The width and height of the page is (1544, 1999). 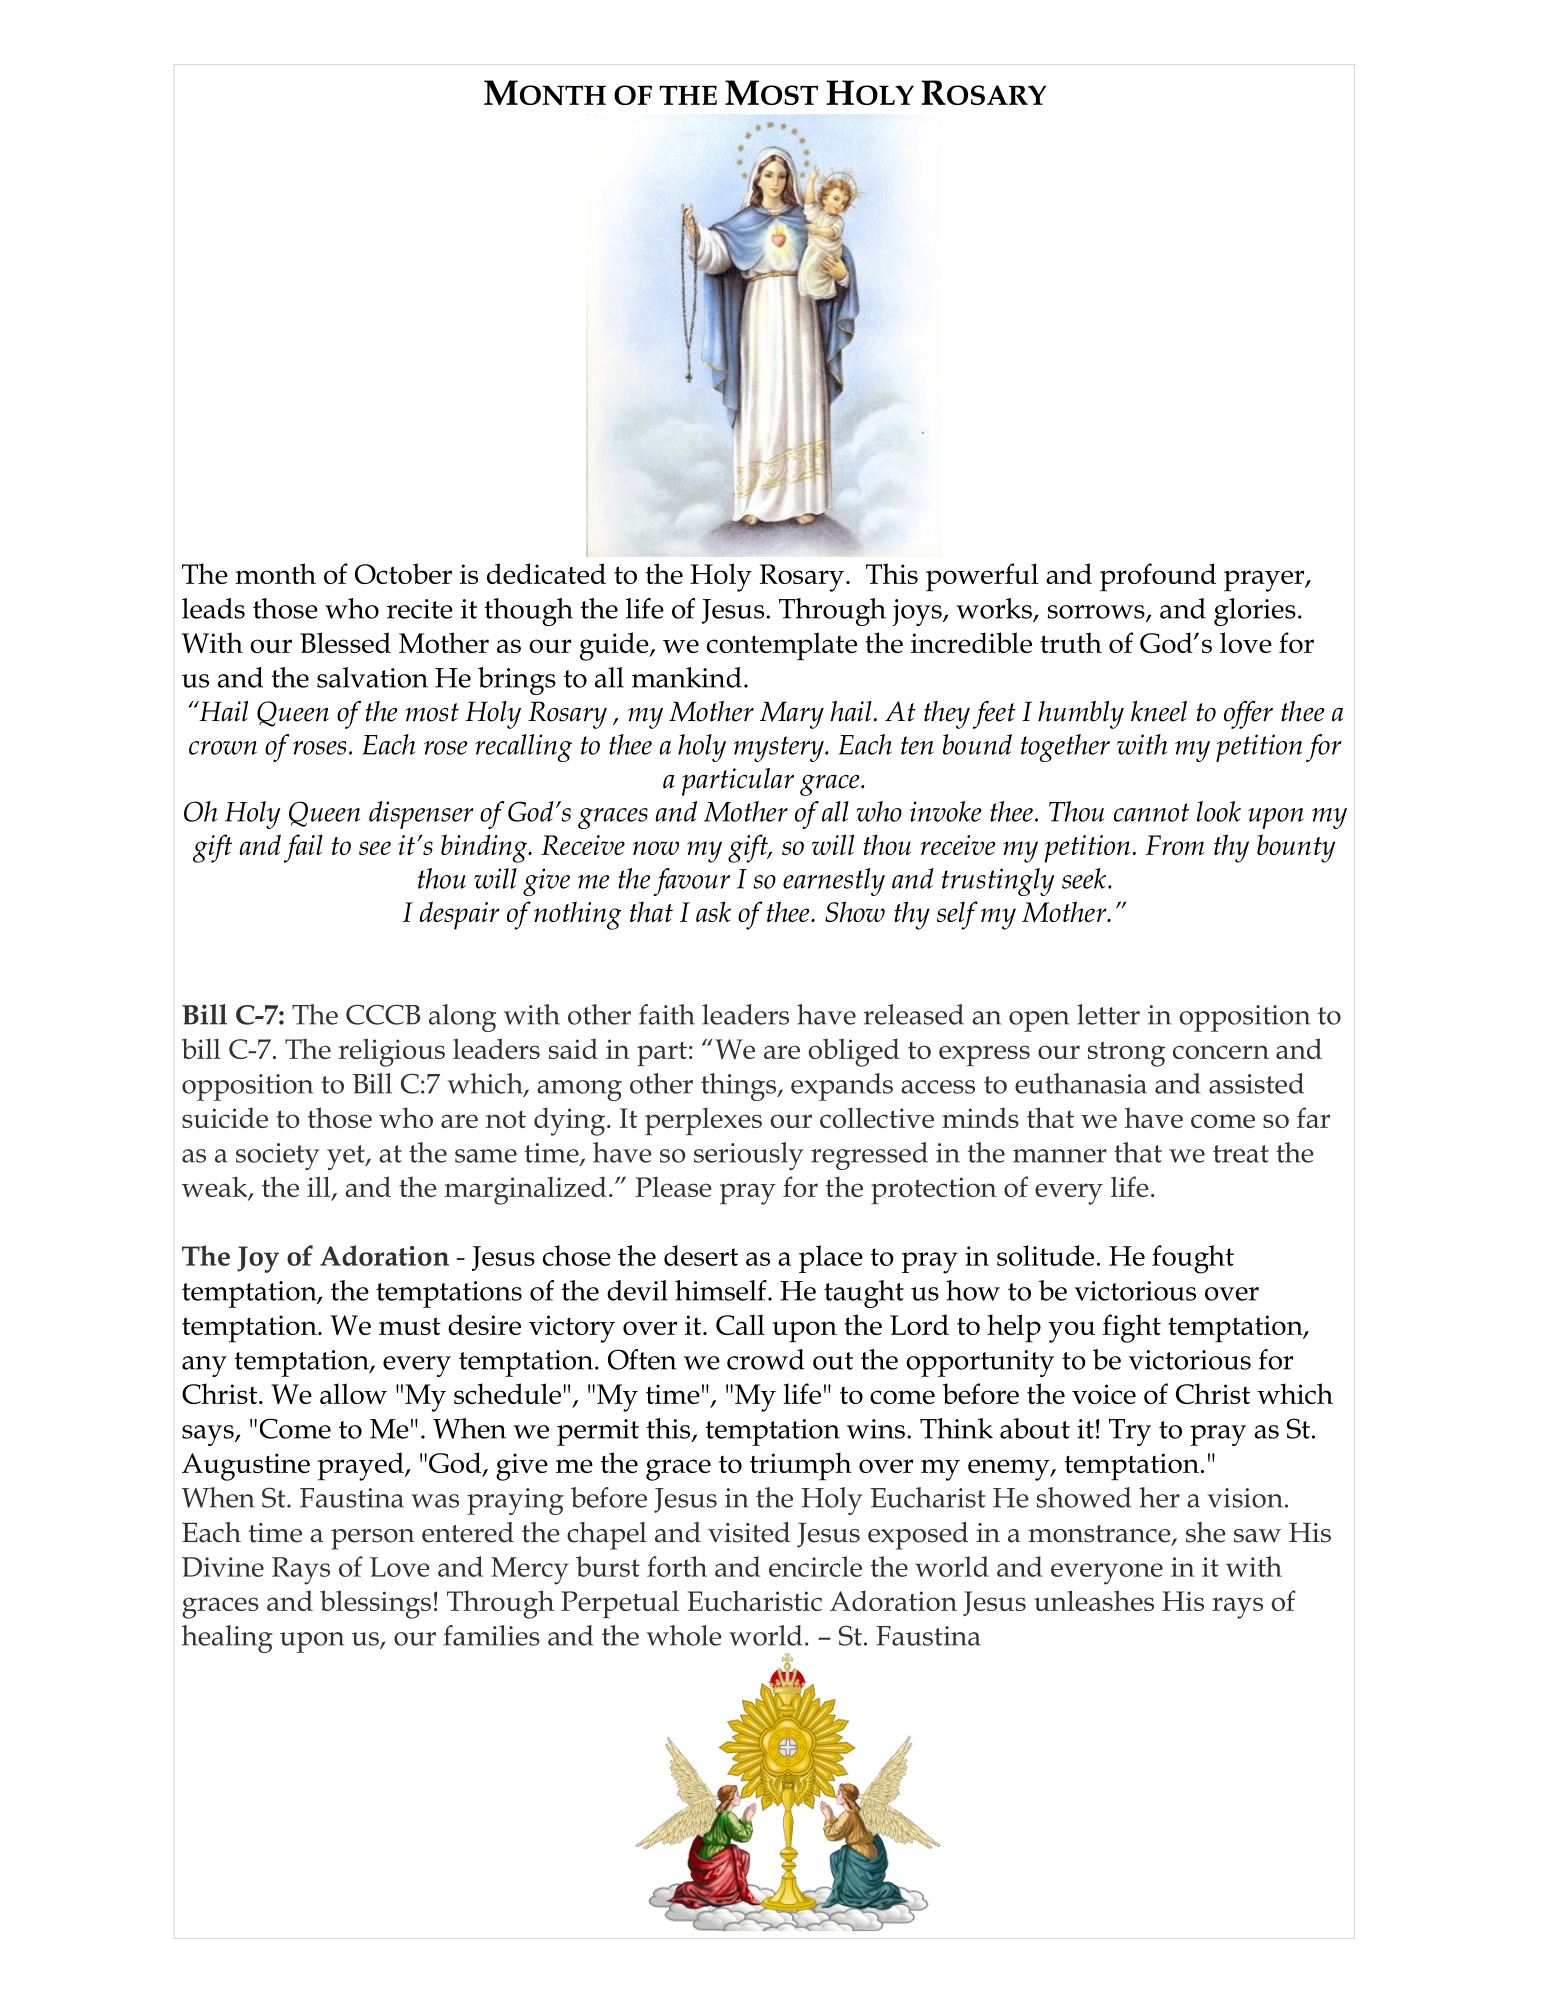 What do you see at coordinates (375, 1604) in the page?
I see `blessings` at bounding box center [375, 1604].
